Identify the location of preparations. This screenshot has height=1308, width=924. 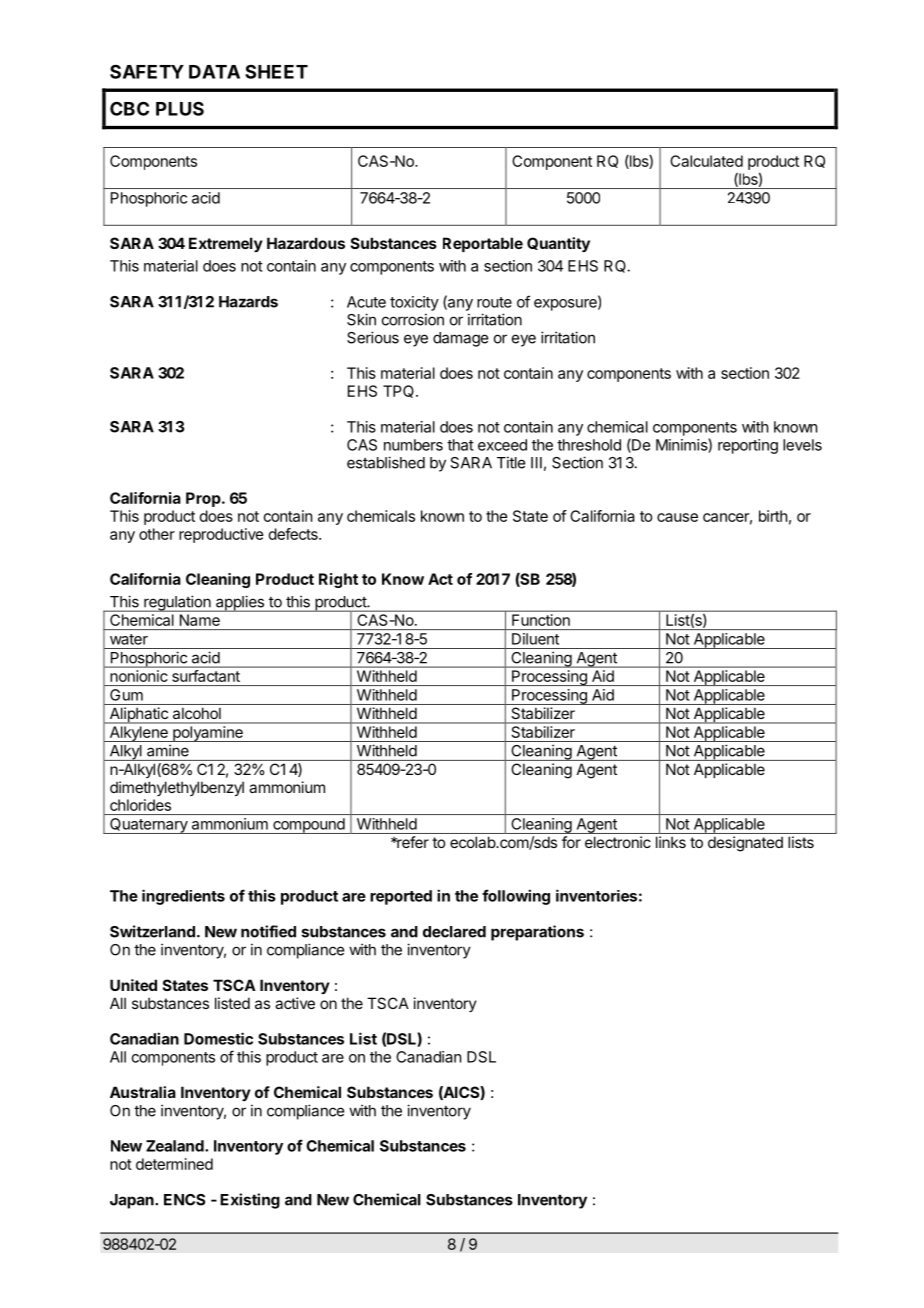
(537, 933).
